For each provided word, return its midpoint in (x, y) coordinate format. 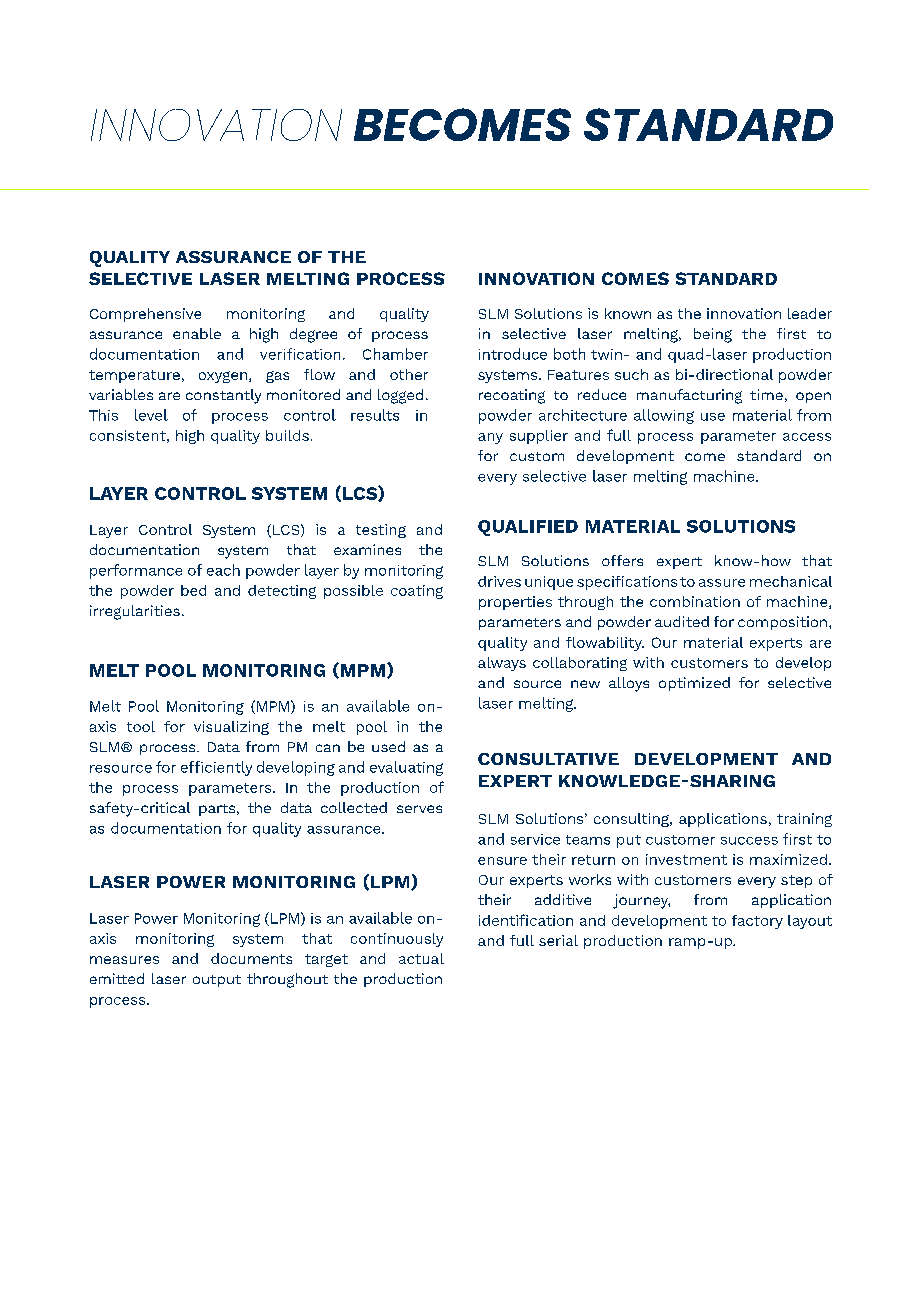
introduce (513, 354)
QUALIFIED (528, 528)
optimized (694, 684)
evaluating (406, 768)
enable (197, 333)
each (223, 570)
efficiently (216, 768)
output (217, 981)
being (713, 335)
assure (722, 583)
